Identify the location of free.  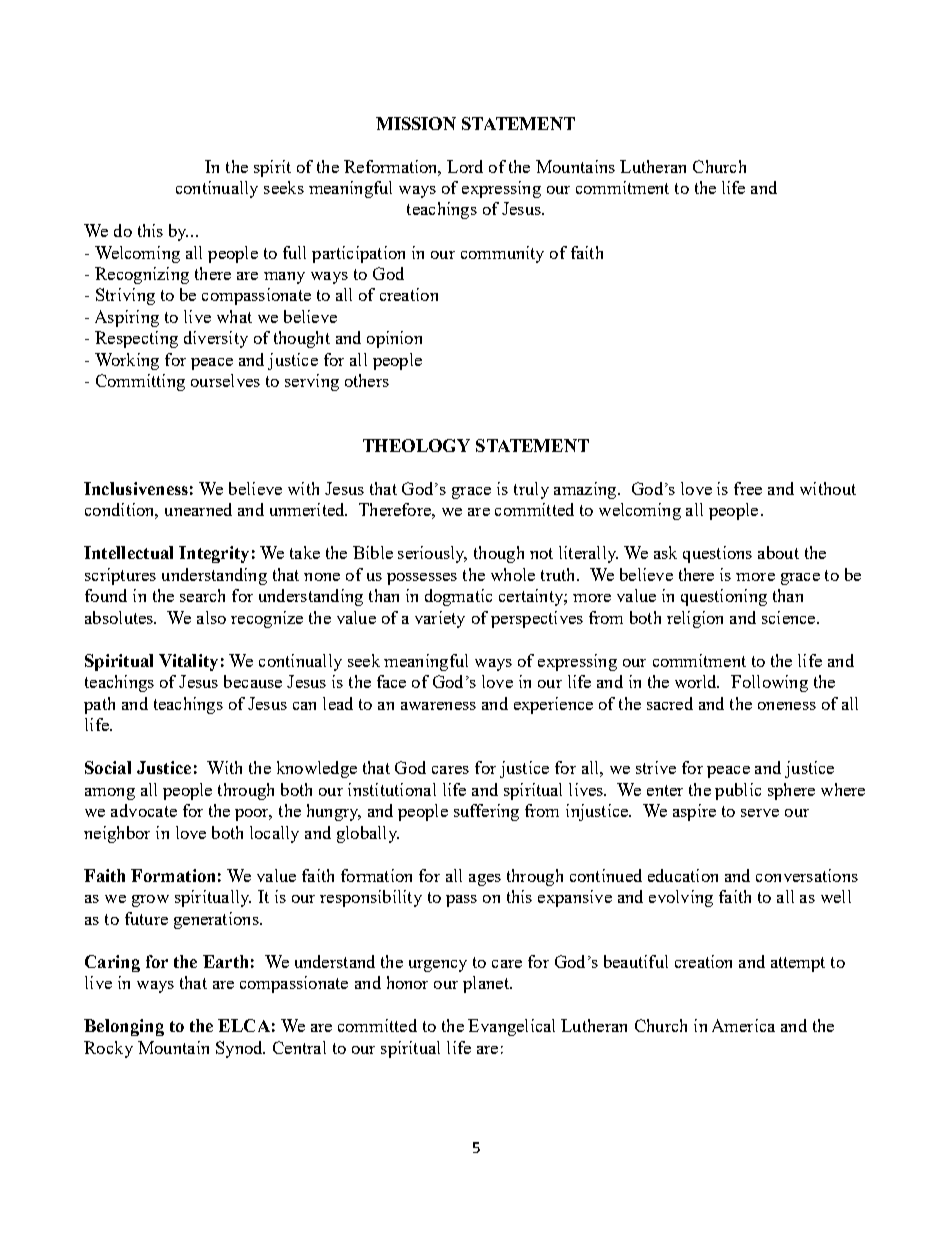
(748, 488).
